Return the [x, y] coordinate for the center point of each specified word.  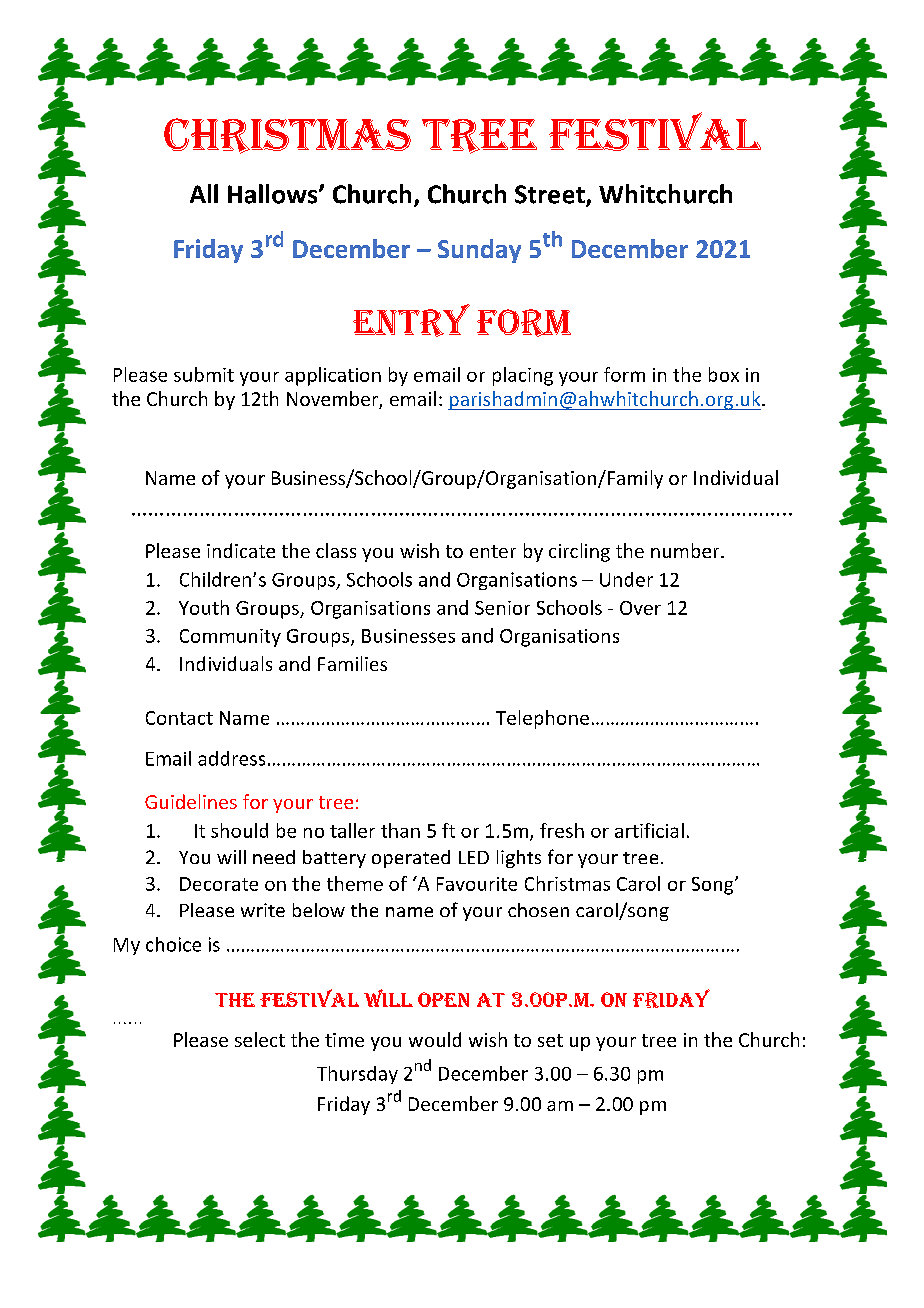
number [686, 550]
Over [640, 608]
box [724, 374]
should [239, 830]
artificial [649, 830]
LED [474, 857]
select [260, 1039]
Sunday [479, 251]
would [435, 1039]
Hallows [274, 194]
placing [523, 376]
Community [230, 638]
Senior [502, 608]
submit [204, 374]
